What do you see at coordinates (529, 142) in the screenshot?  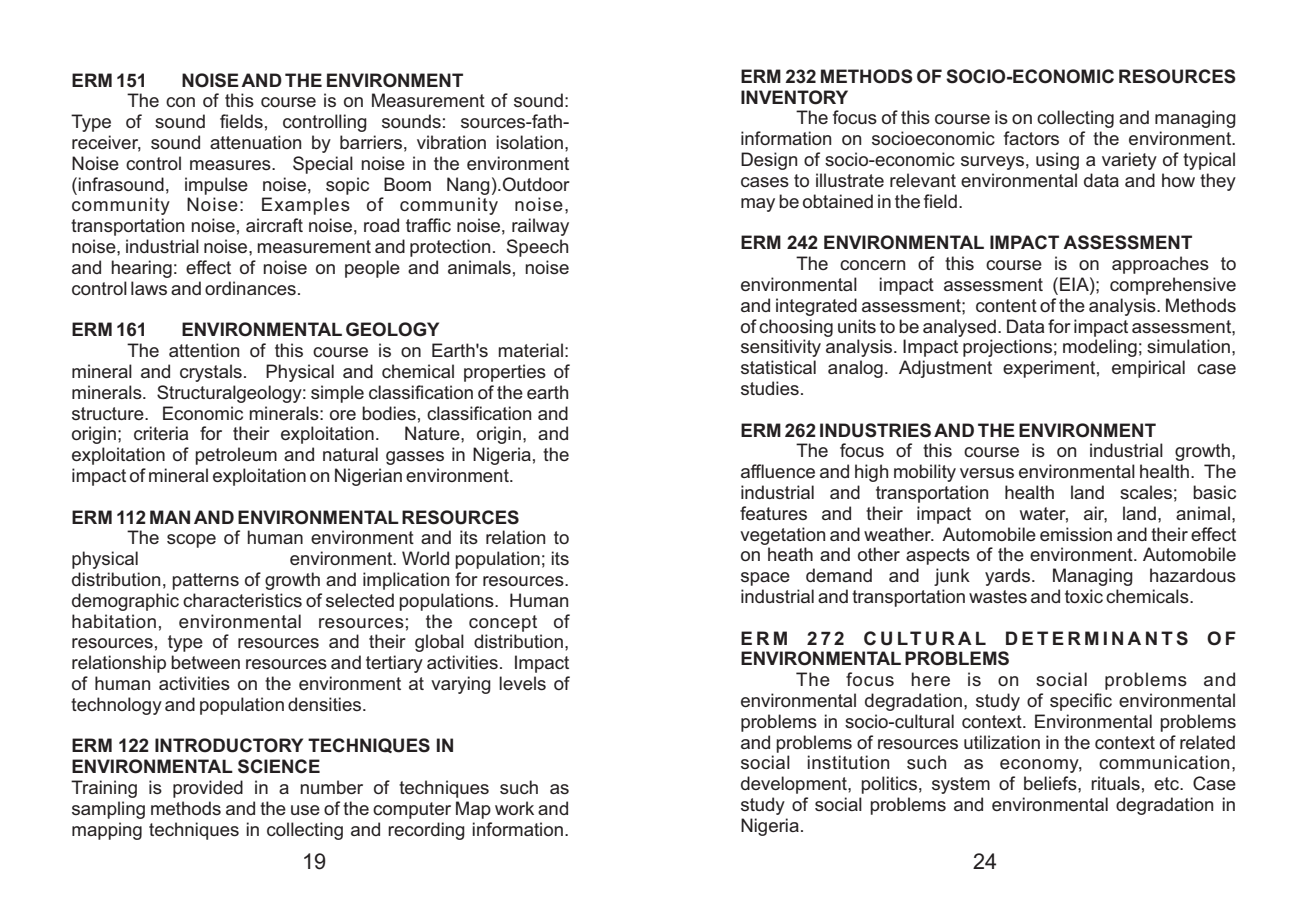 I see `isolation` at bounding box center [529, 142].
